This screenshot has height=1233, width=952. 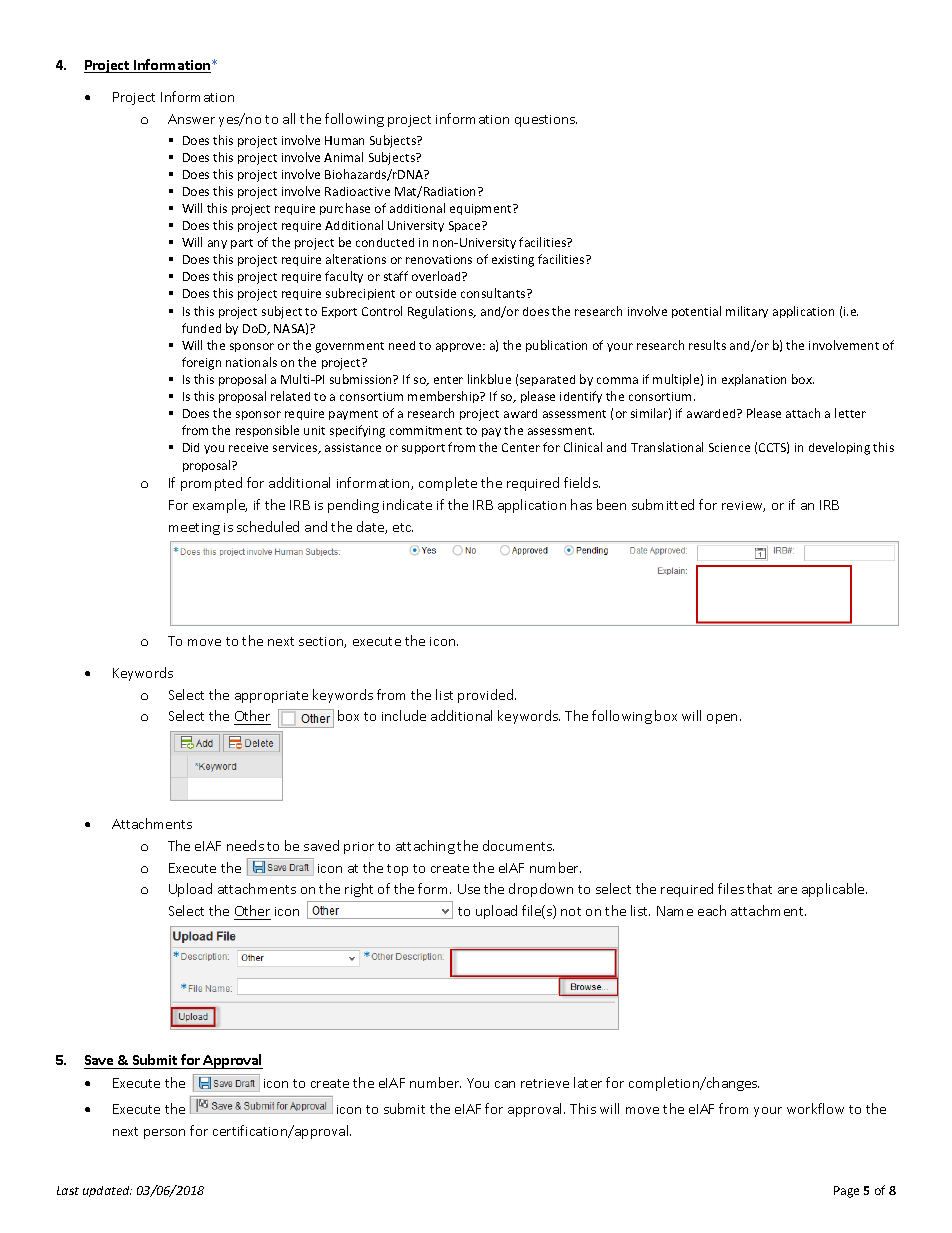 I want to click on equipment, so click(x=482, y=209).
